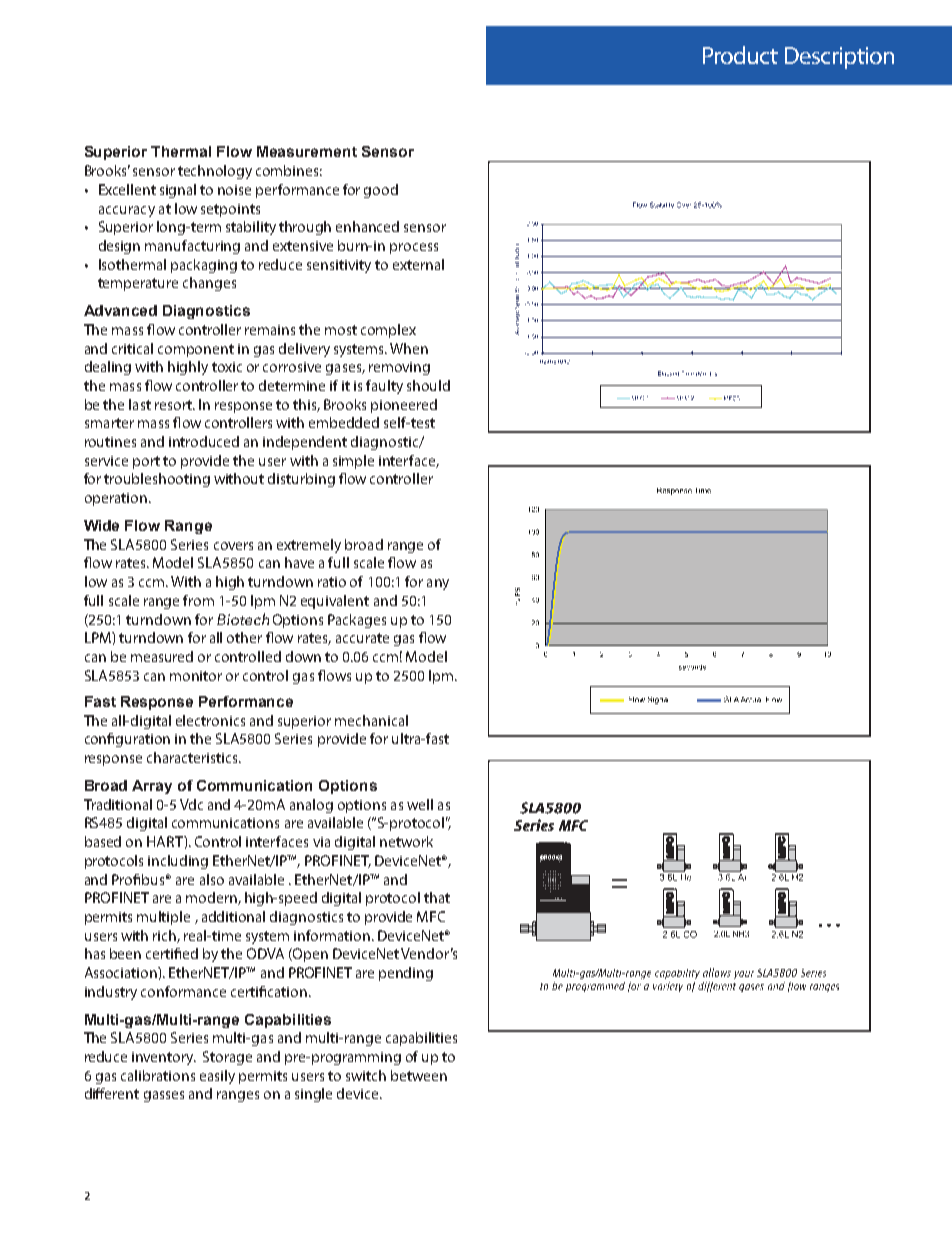 The image size is (952, 1233). I want to click on between, so click(419, 1075).
